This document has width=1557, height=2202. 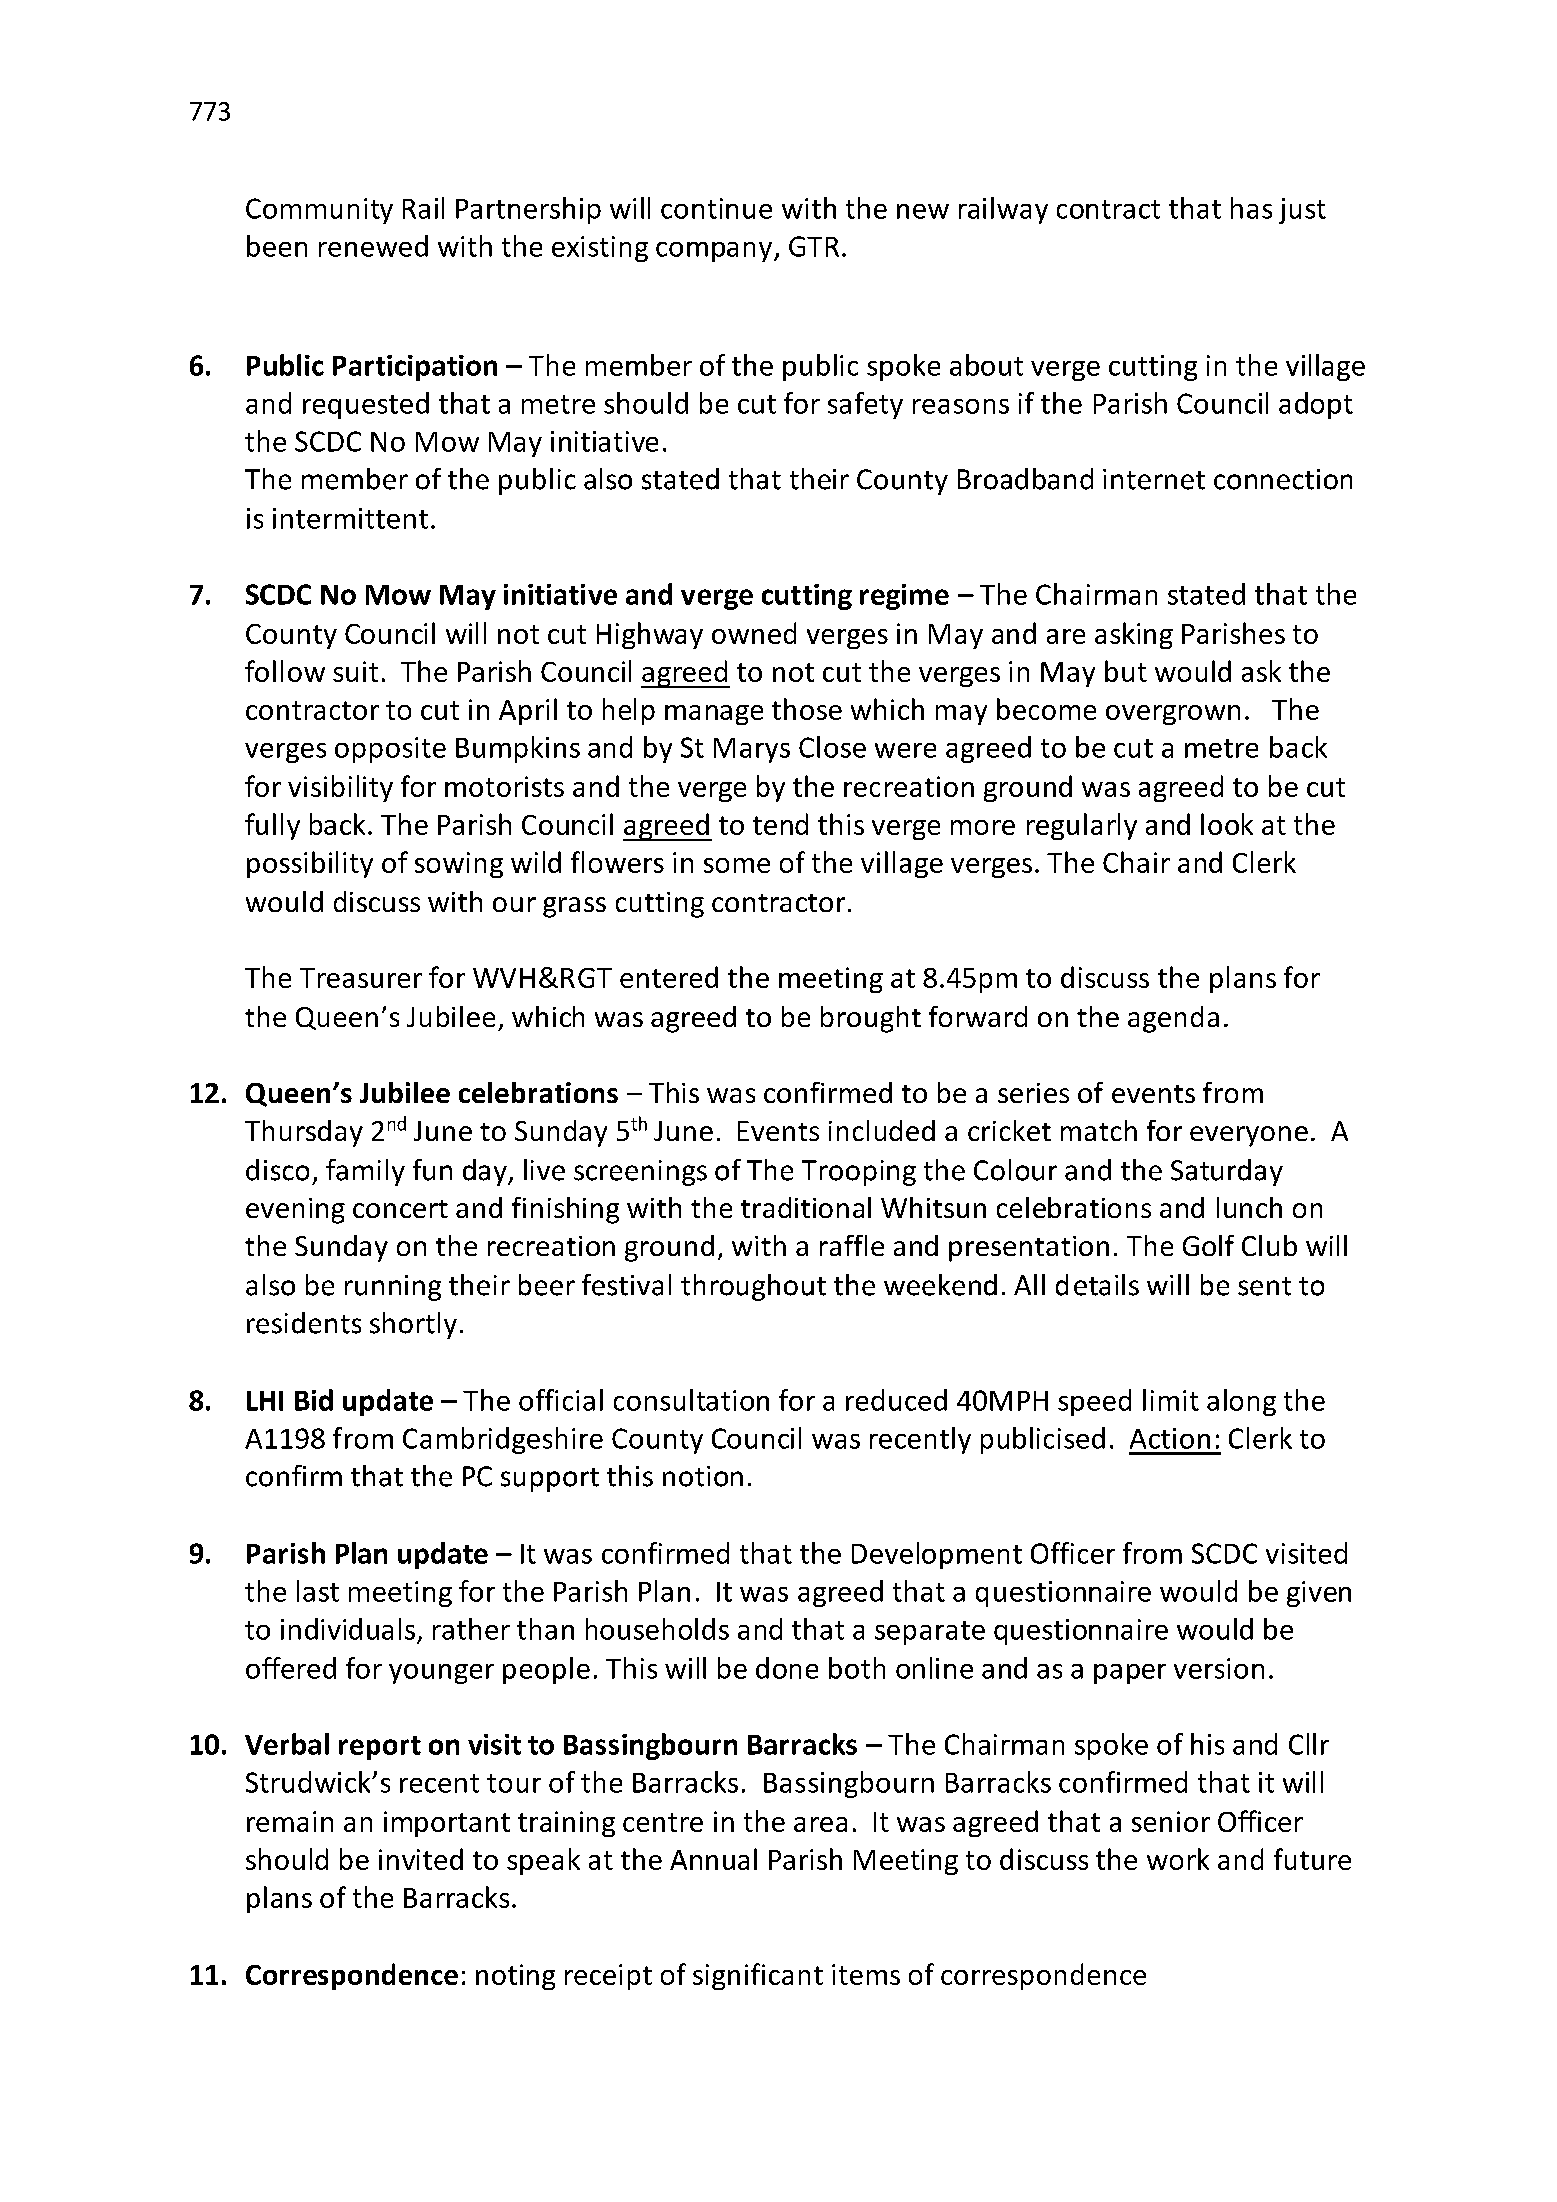 What do you see at coordinates (814, 246) in the document?
I see `GTR` at bounding box center [814, 246].
